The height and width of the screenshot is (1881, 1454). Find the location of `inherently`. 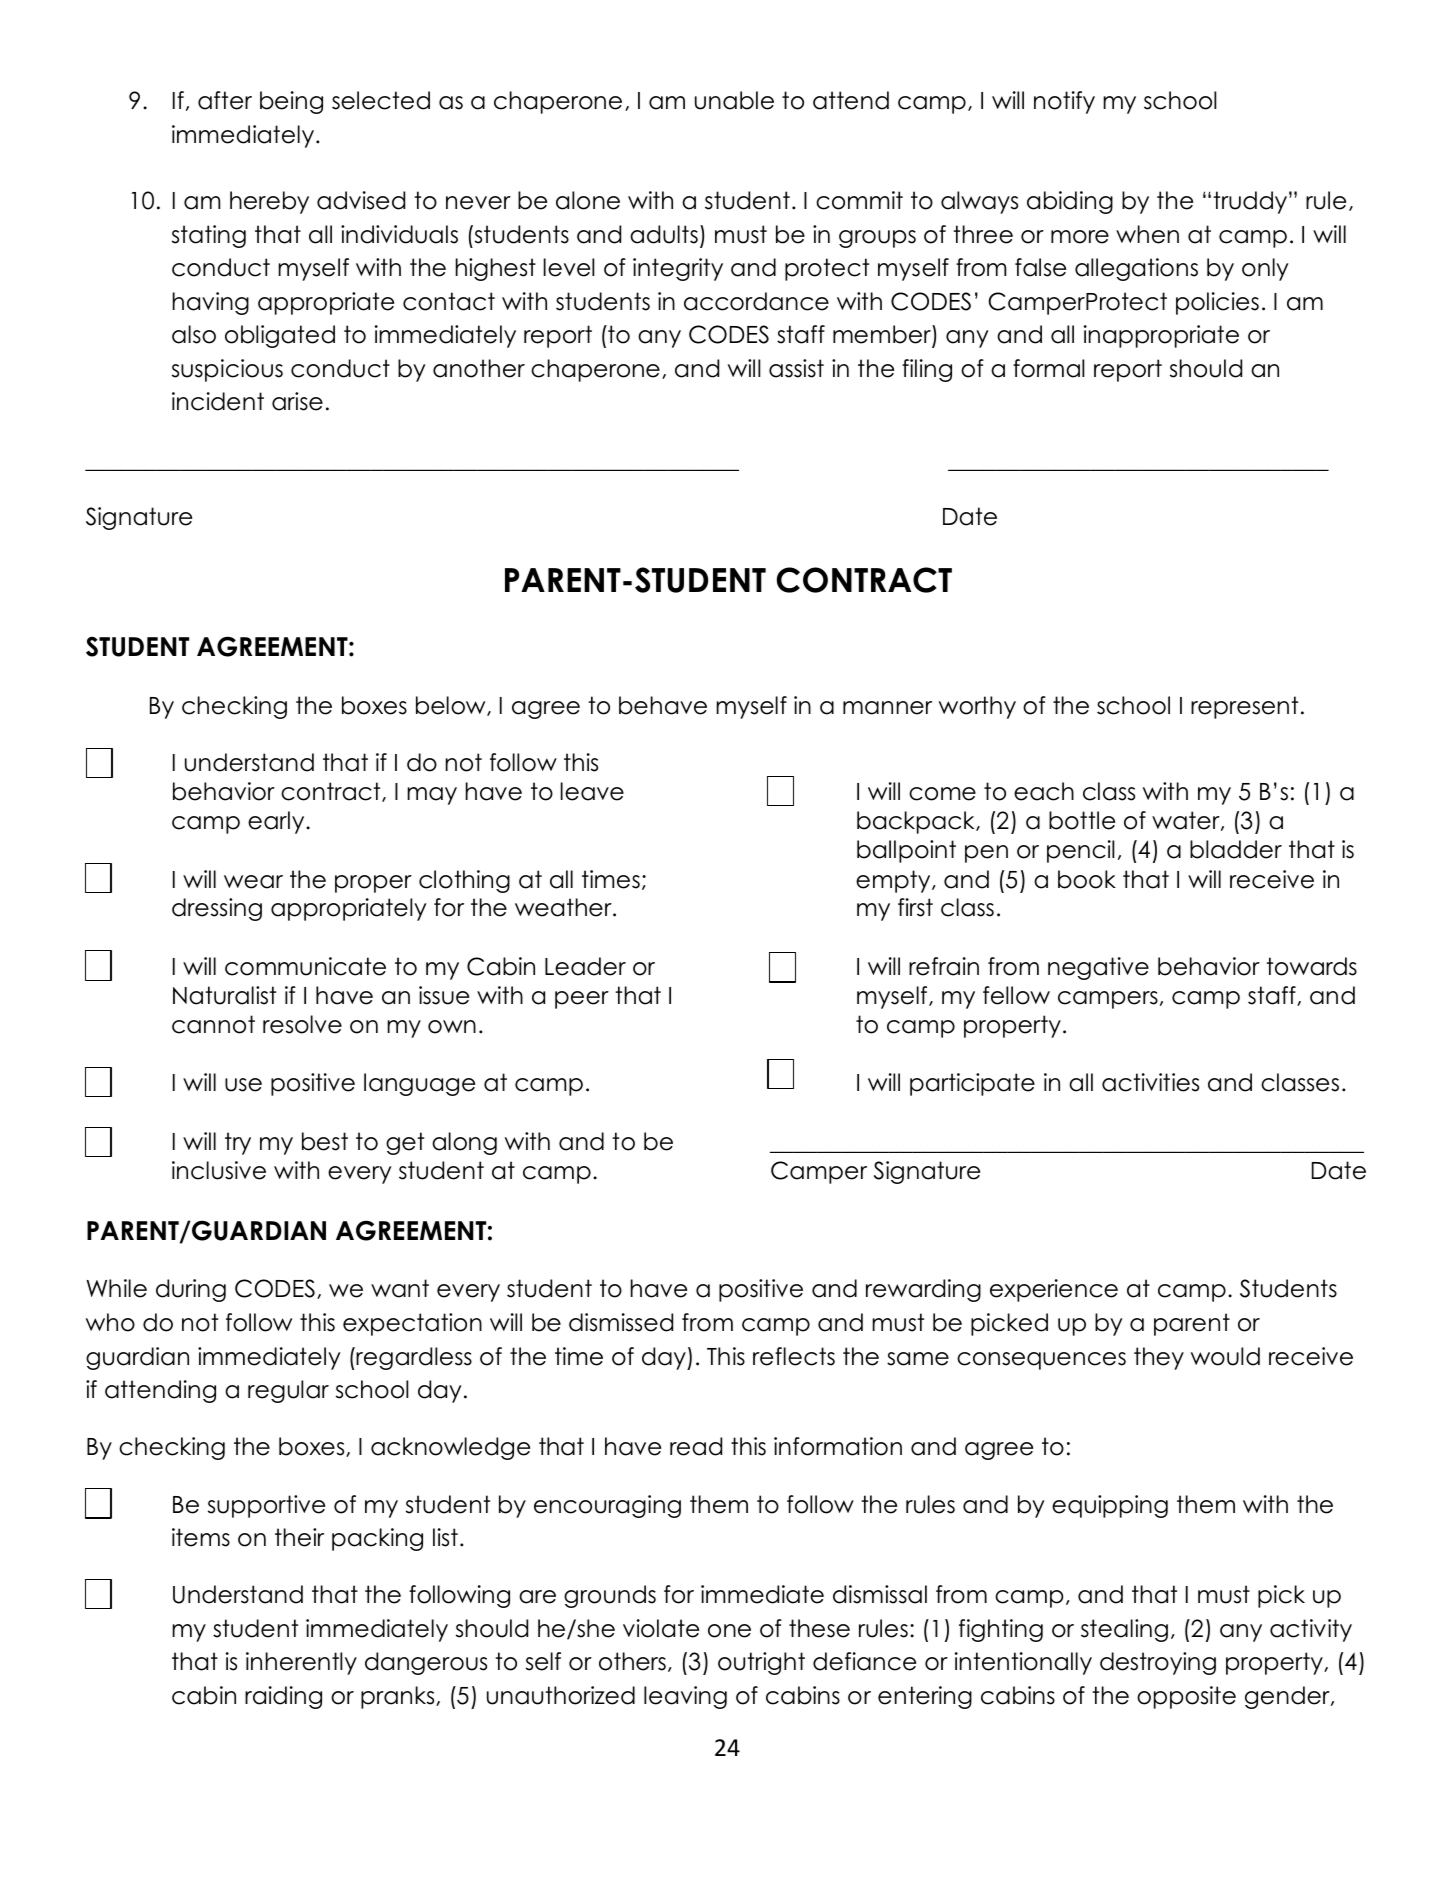

inherently is located at coordinates (301, 1663).
